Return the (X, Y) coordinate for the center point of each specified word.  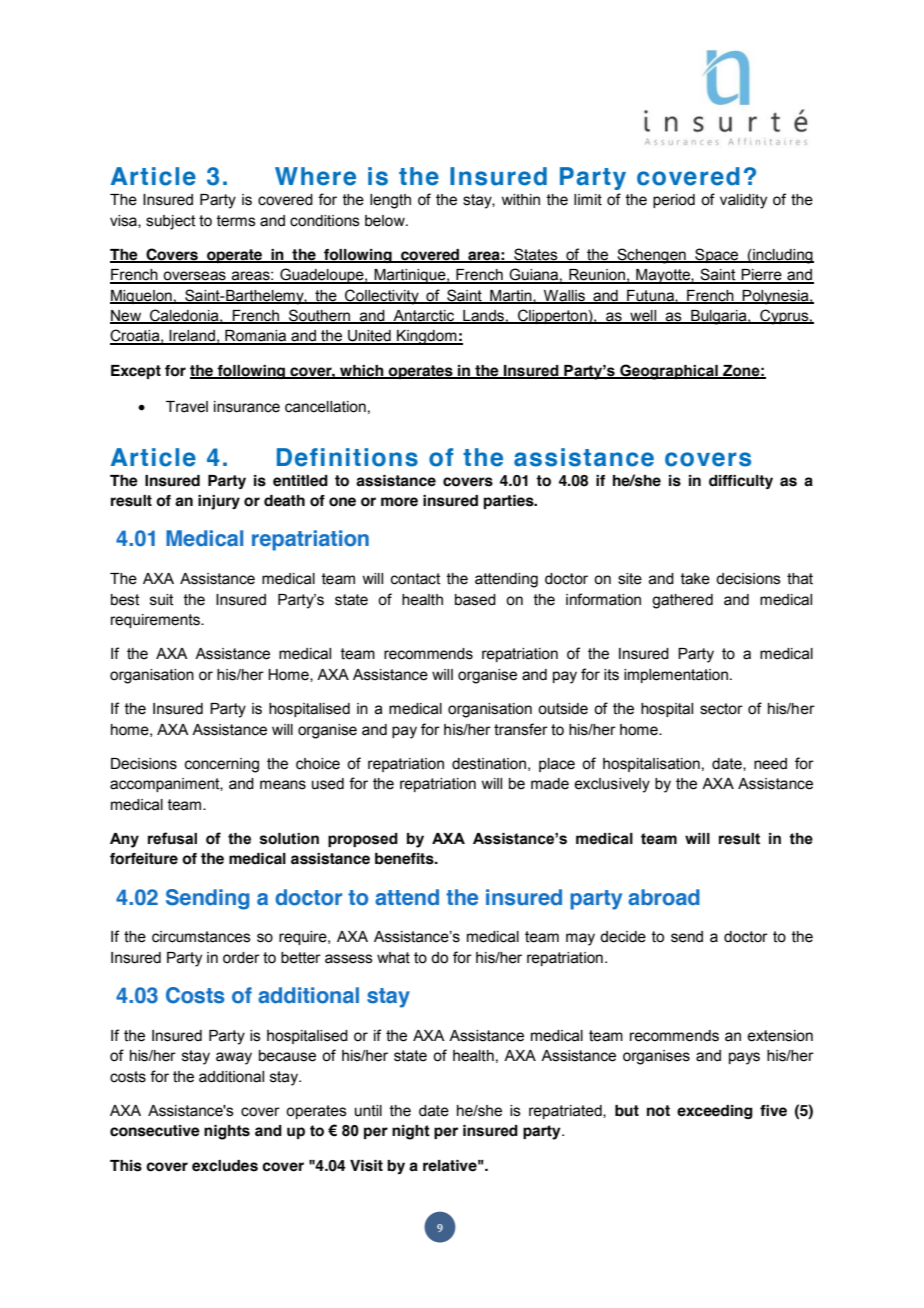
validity (743, 201)
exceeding (715, 1112)
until (368, 1111)
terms (236, 221)
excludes (225, 1166)
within (520, 200)
